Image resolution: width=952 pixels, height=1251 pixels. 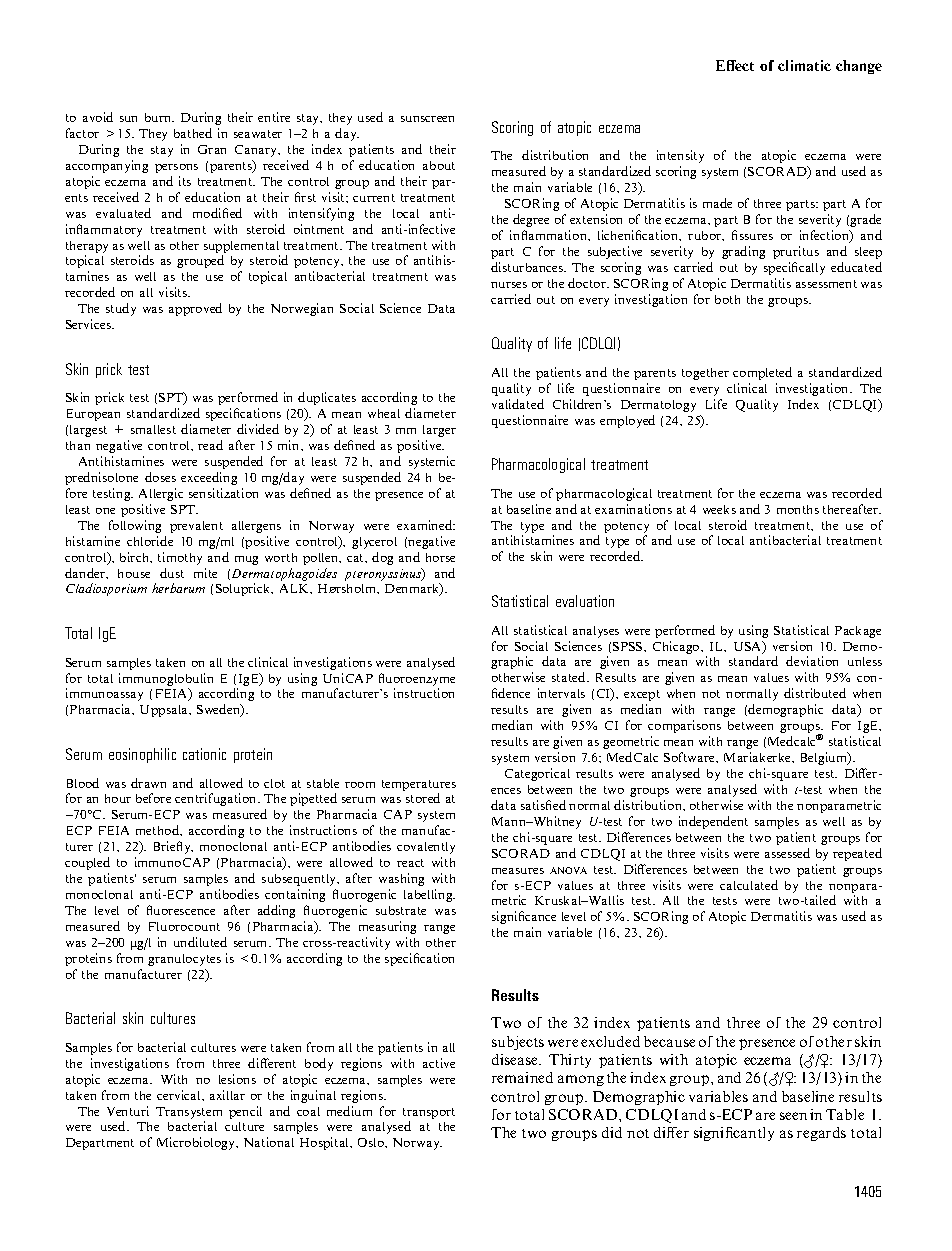 What do you see at coordinates (172, 573) in the screenshot?
I see `dust` at bounding box center [172, 573].
